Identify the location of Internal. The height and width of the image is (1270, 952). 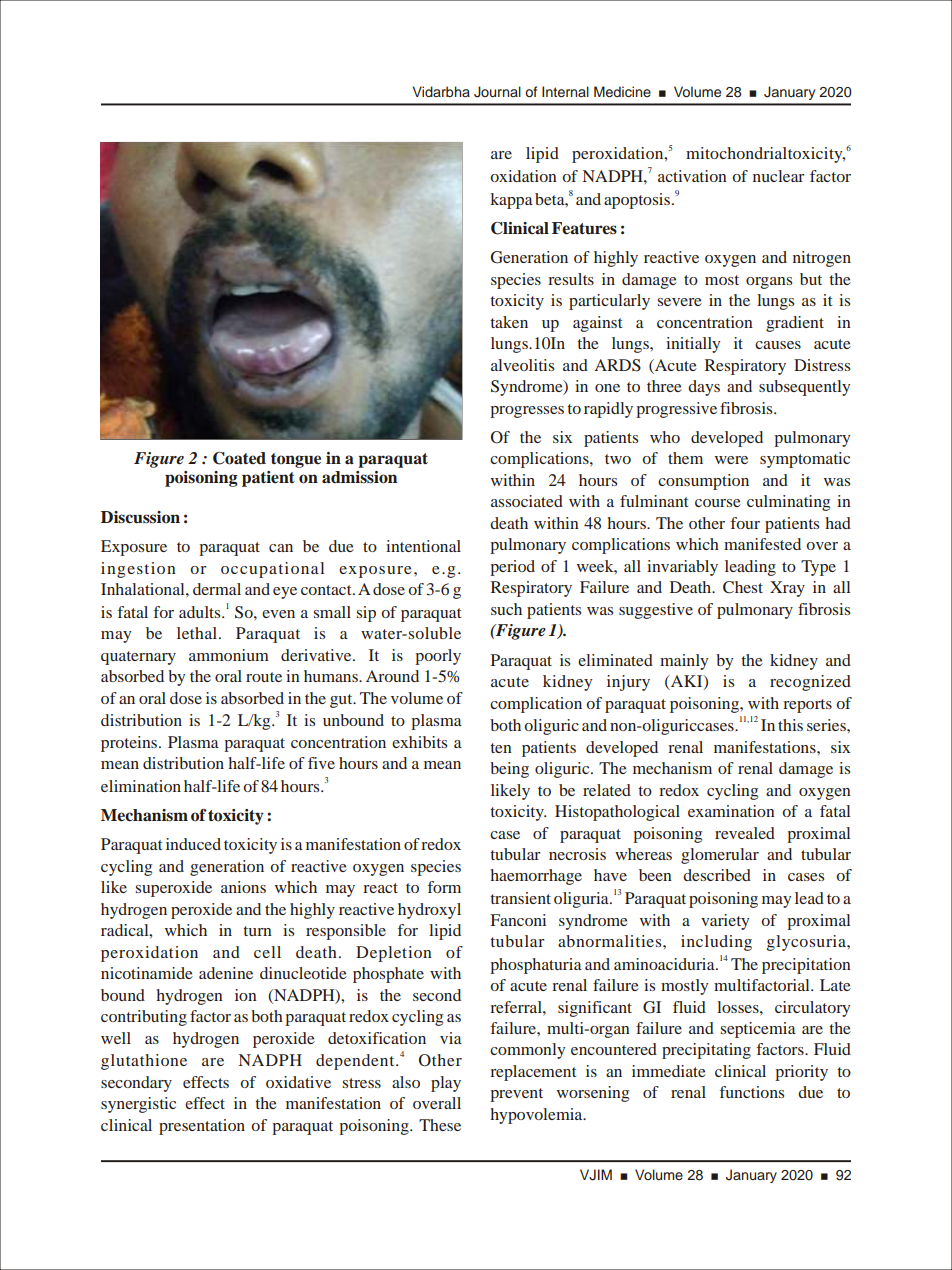
(565, 91).
